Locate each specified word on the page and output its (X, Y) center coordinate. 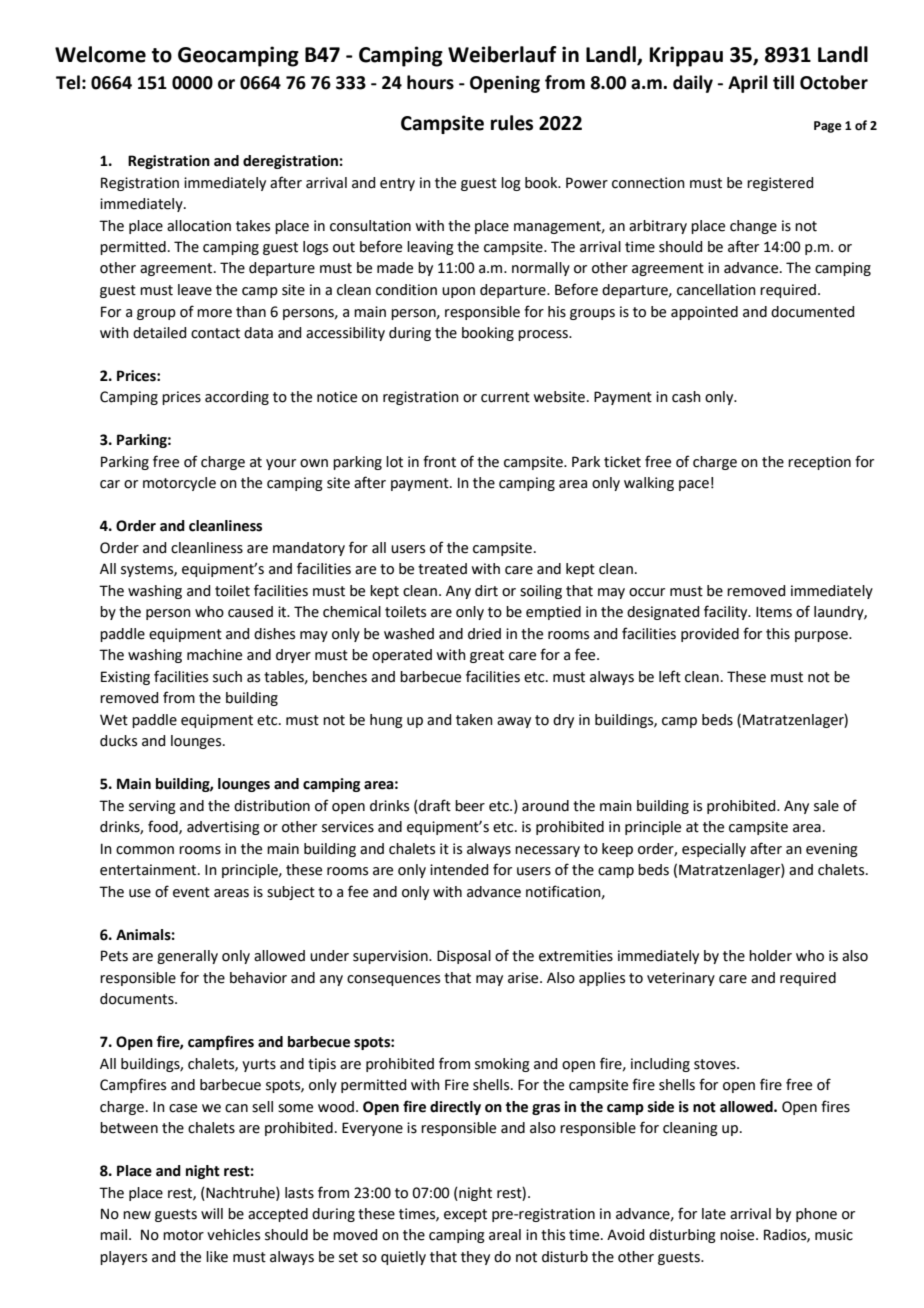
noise (738, 1235)
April (747, 84)
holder (770, 956)
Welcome (100, 54)
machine (214, 655)
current (505, 397)
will (212, 1213)
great (487, 656)
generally (187, 957)
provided (710, 635)
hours (430, 82)
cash (686, 397)
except (465, 1215)
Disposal (464, 957)
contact (215, 333)
